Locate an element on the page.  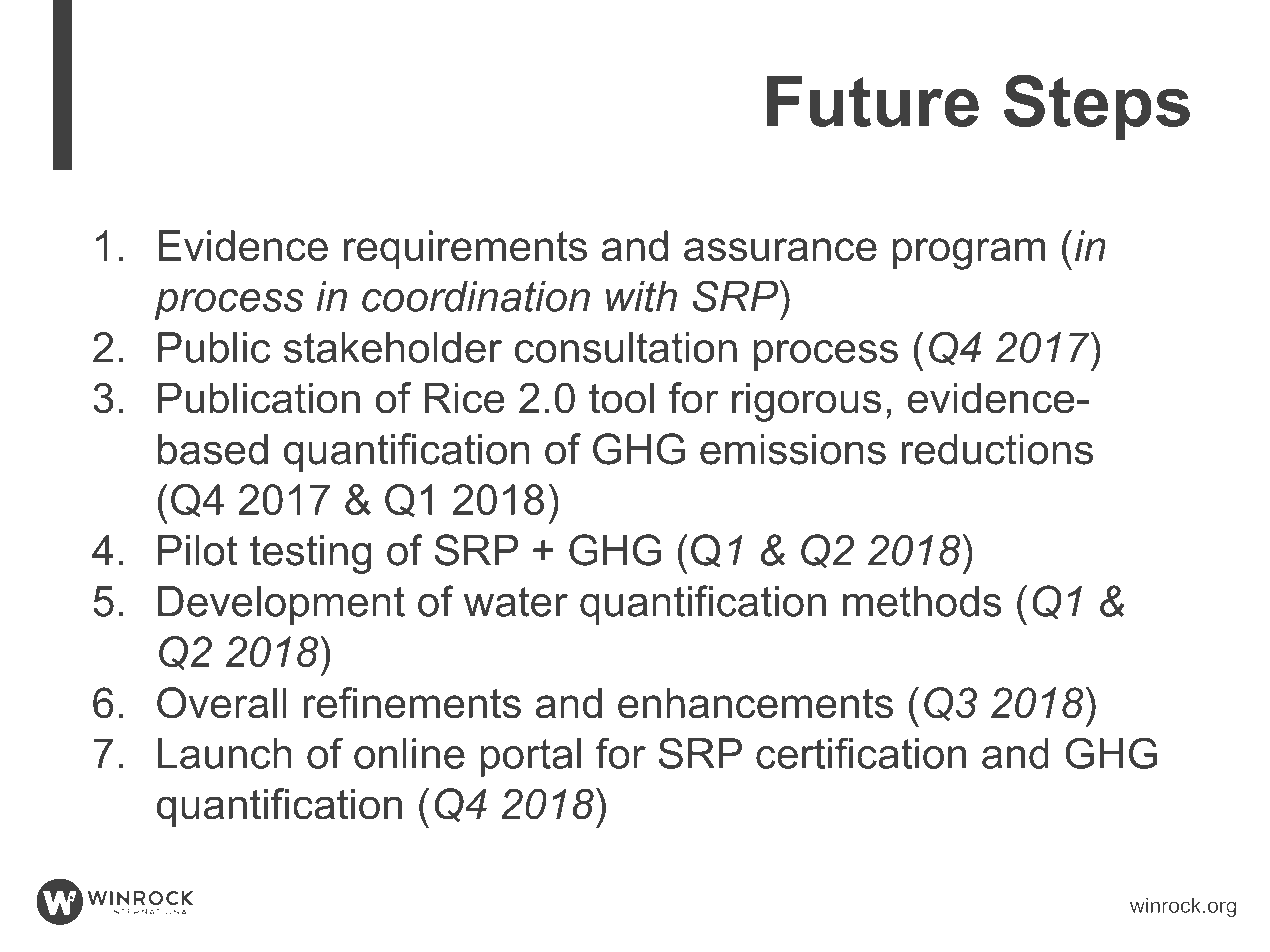
methods is located at coordinates (922, 601).
